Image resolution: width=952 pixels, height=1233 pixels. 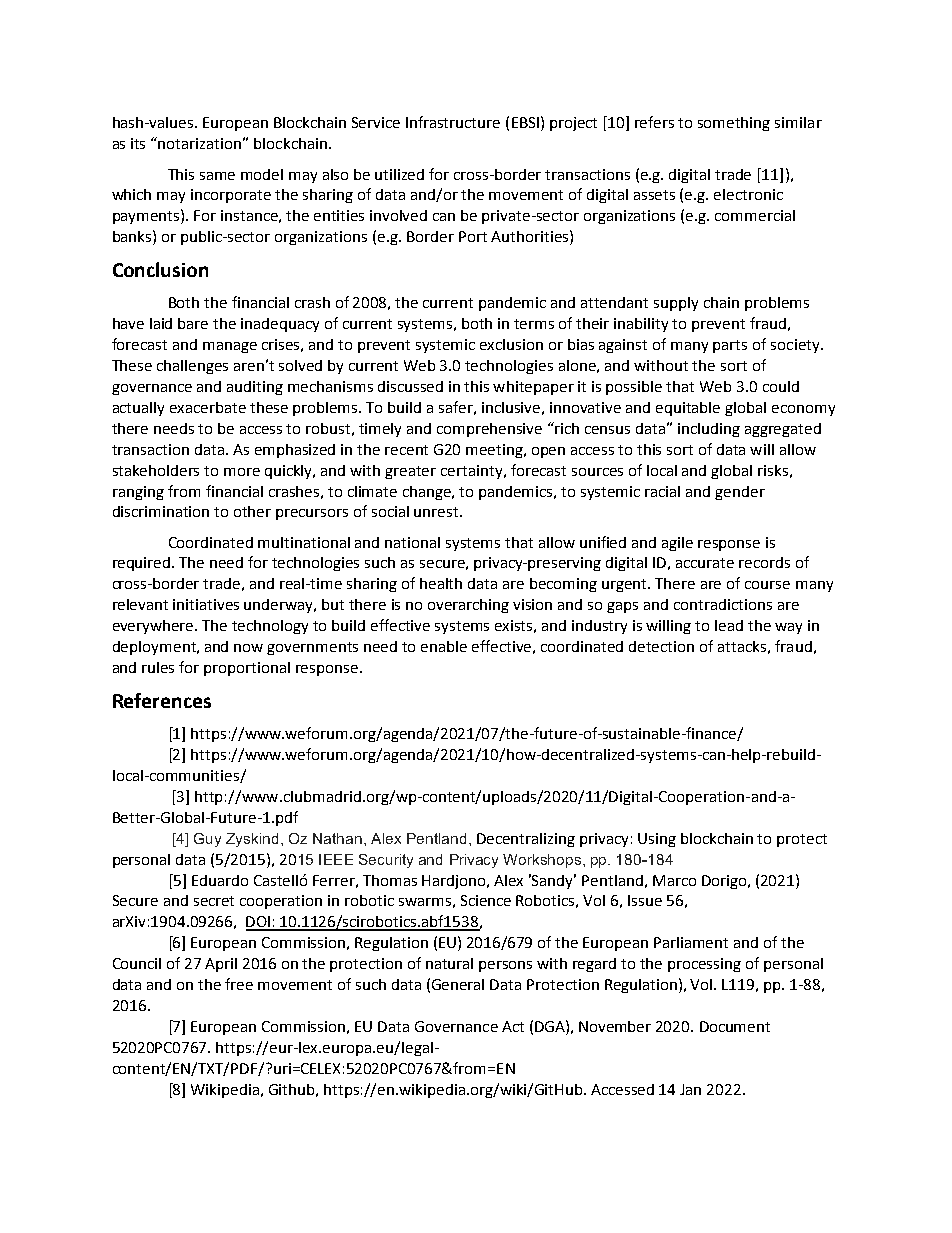 I want to click on Science, so click(x=486, y=900).
